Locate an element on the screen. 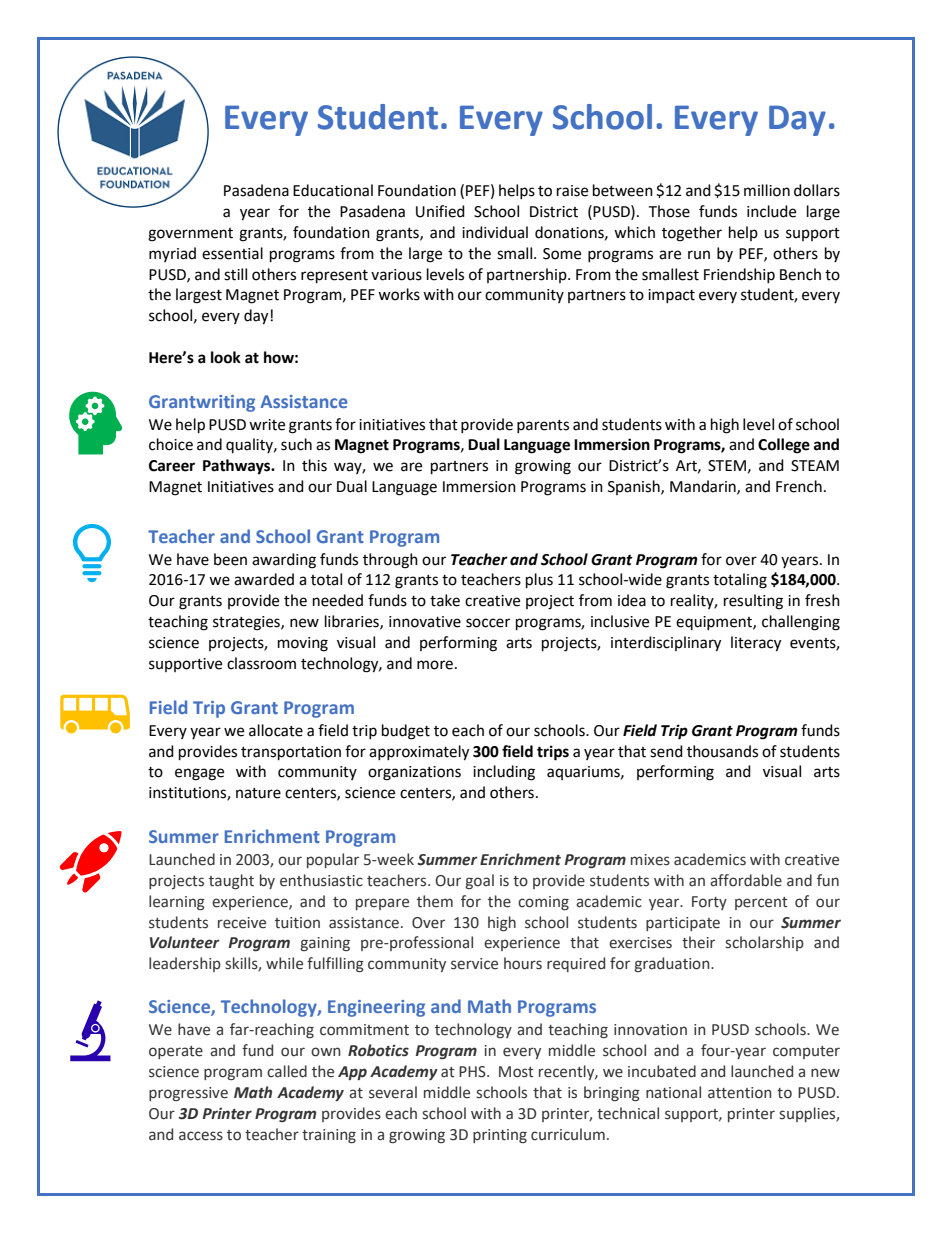 The image size is (952, 1233). literacy is located at coordinates (756, 644).
